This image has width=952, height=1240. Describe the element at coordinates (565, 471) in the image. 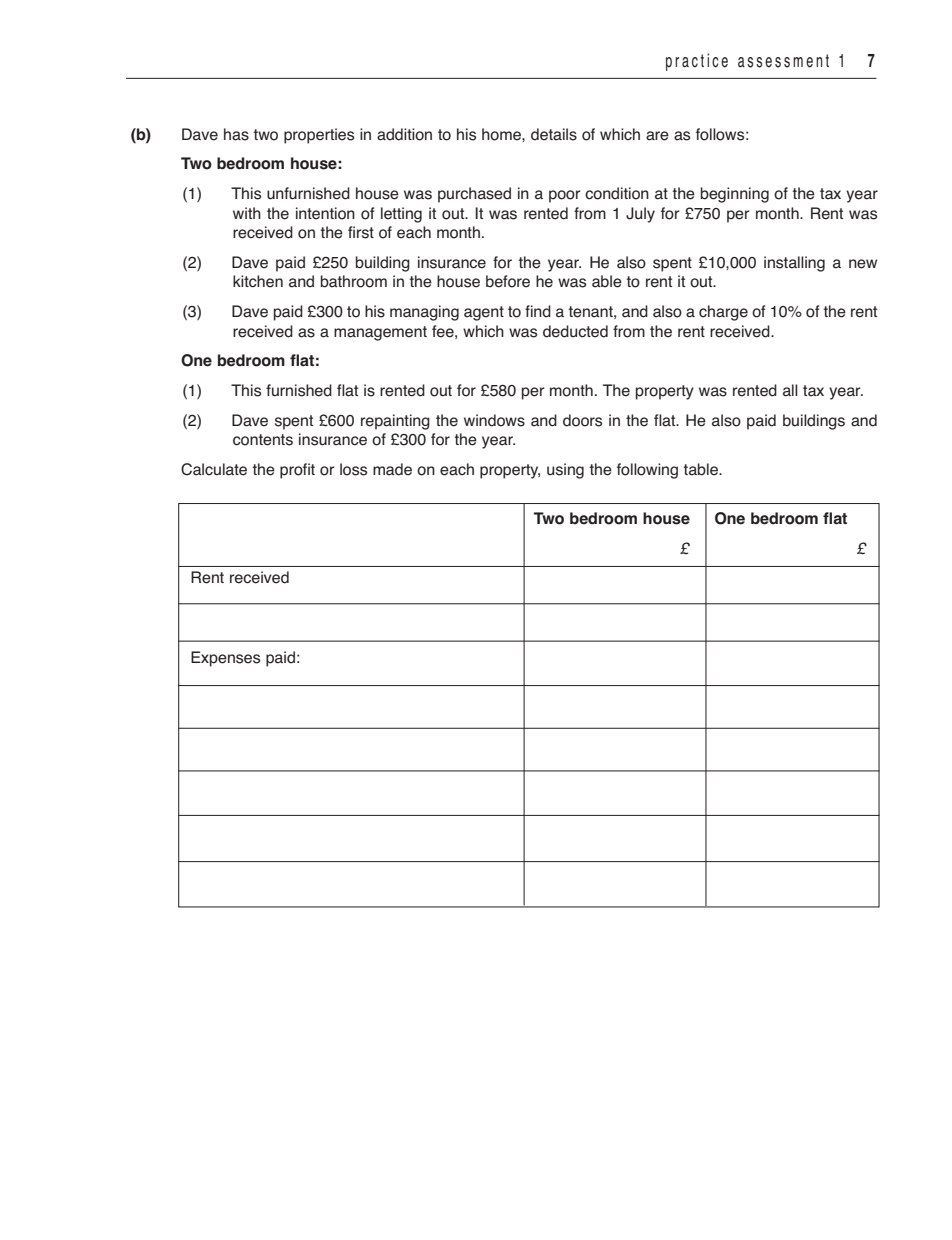

I see `using` at that location.
